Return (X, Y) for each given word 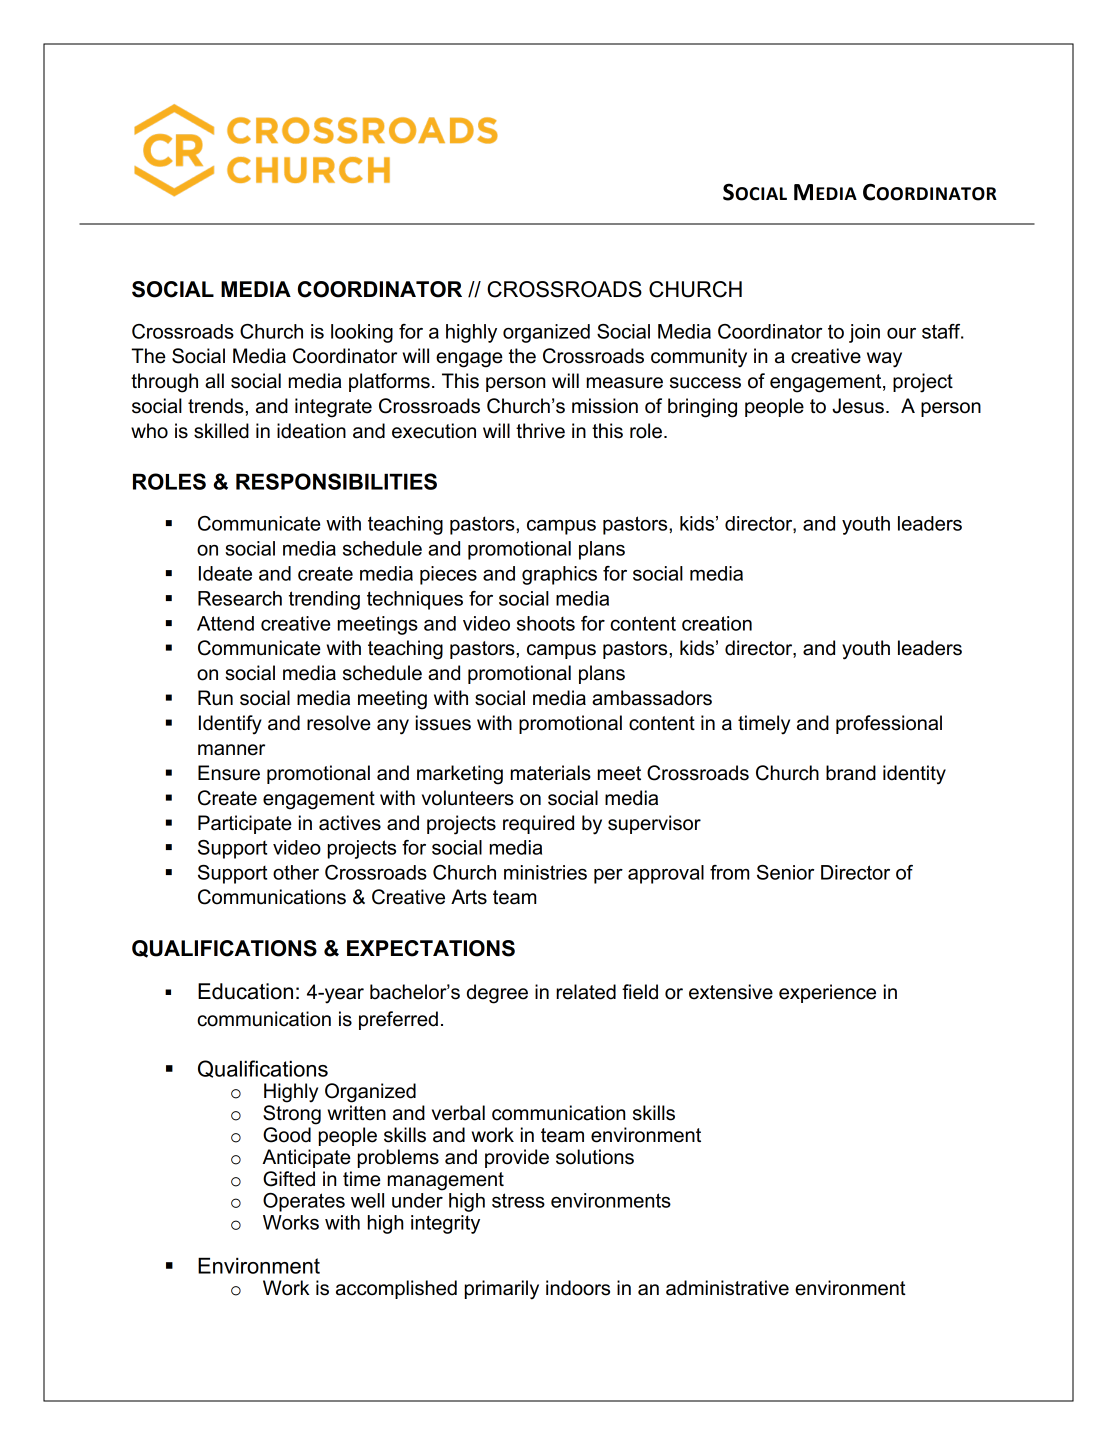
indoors (578, 1288)
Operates (304, 1202)
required (538, 824)
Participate (245, 824)
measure (625, 383)
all (214, 381)
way (884, 360)
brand (851, 773)
